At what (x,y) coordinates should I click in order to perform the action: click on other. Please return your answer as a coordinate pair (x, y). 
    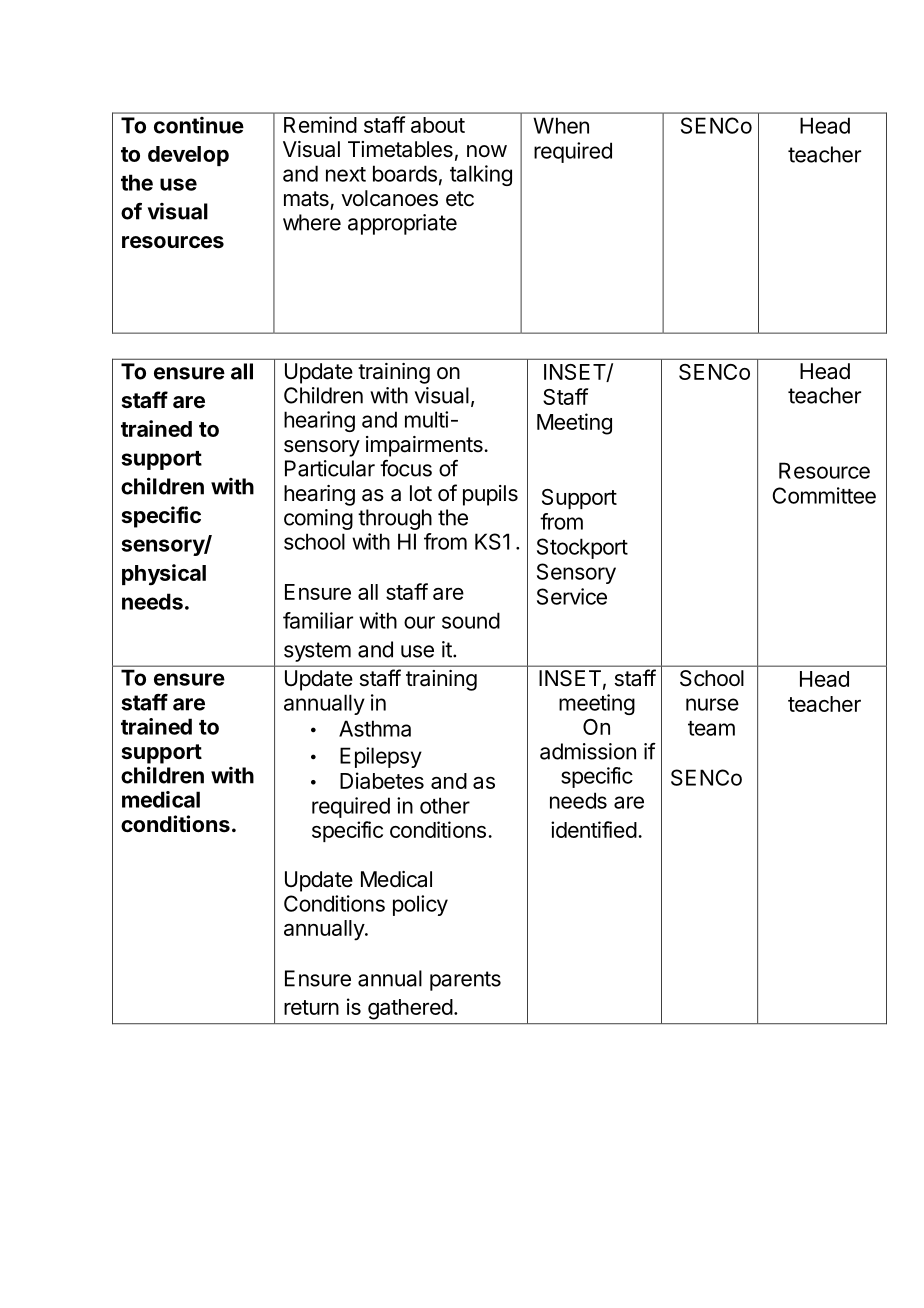
    Looking at the image, I should click on (445, 805).
